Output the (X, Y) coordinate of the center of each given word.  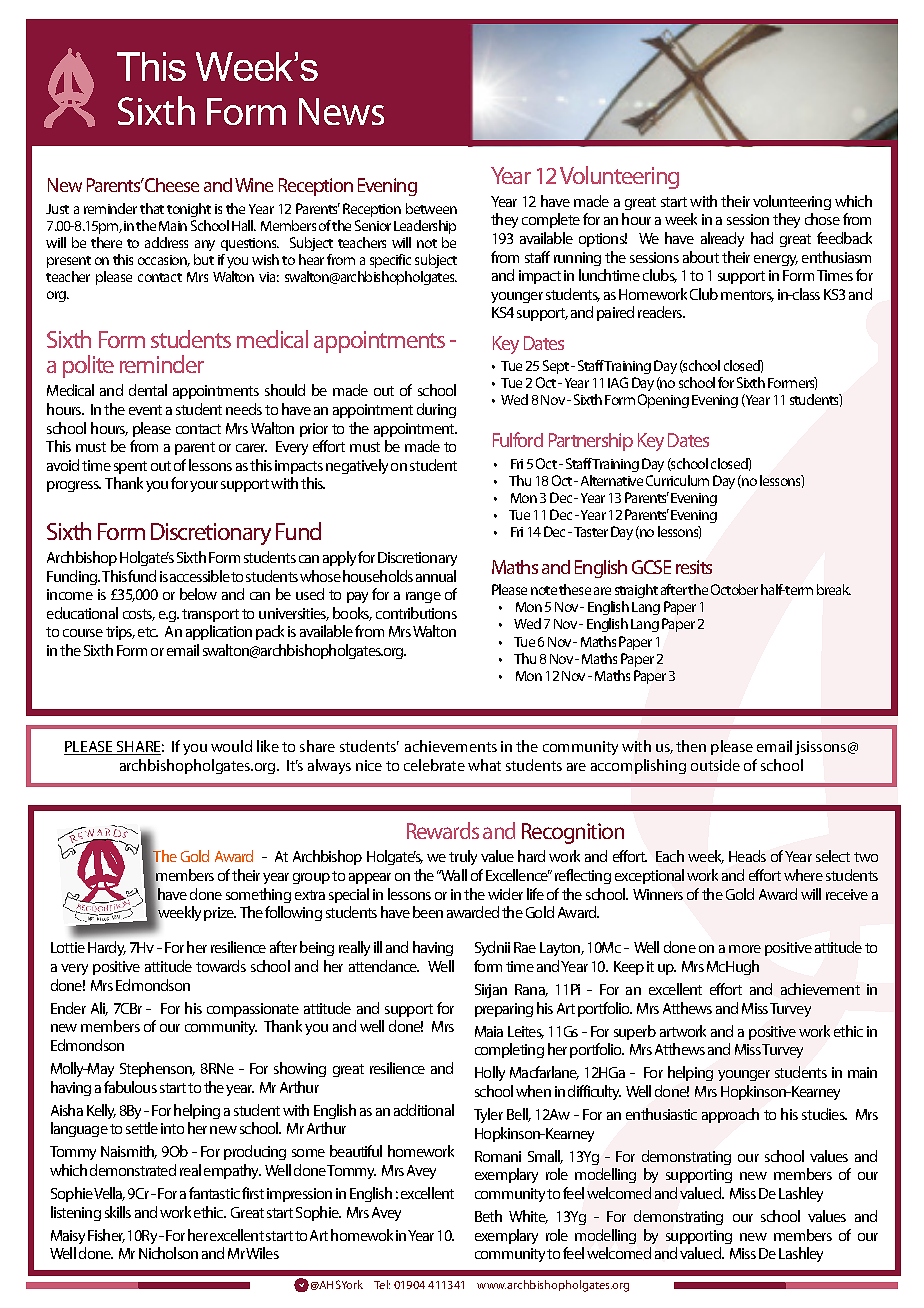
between (431, 208)
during (436, 410)
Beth (488, 1216)
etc (148, 632)
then (691, 746)
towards (221, 966)
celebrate (434, 765)
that (152, 208)
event (145, 410)
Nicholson (168, 1253)
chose (822, 219)
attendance (384, 966)
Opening (663, 401)
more (745, 949)
